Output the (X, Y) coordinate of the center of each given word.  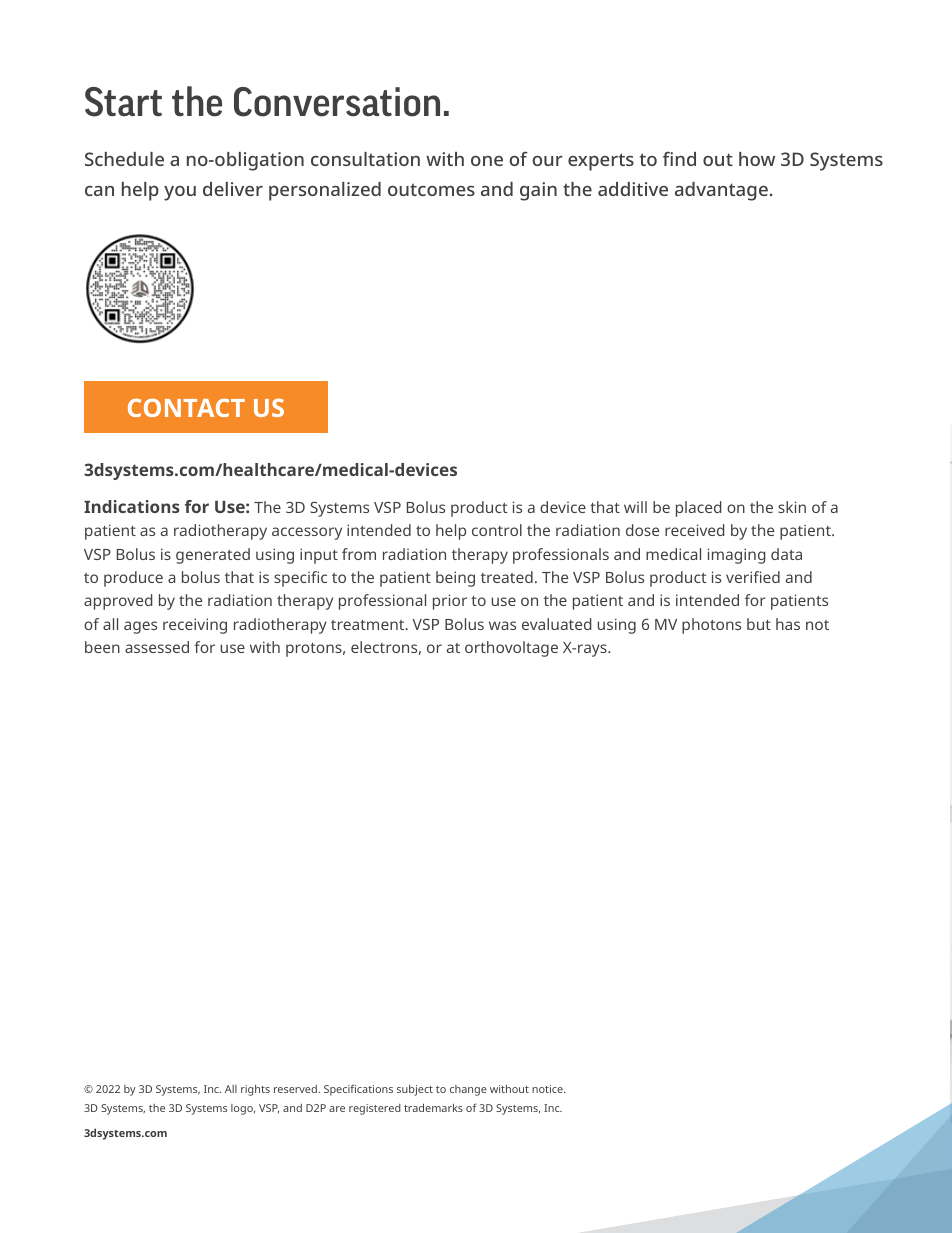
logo (243, 1109)
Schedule (124, 159)
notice (548, 1089)
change (468, 1090)
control (497, 530)
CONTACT (186, 407)
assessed (157, 647)
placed (698, 509)
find (679, 159)
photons (711, 626)
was (502, 625)
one (487, 161)
